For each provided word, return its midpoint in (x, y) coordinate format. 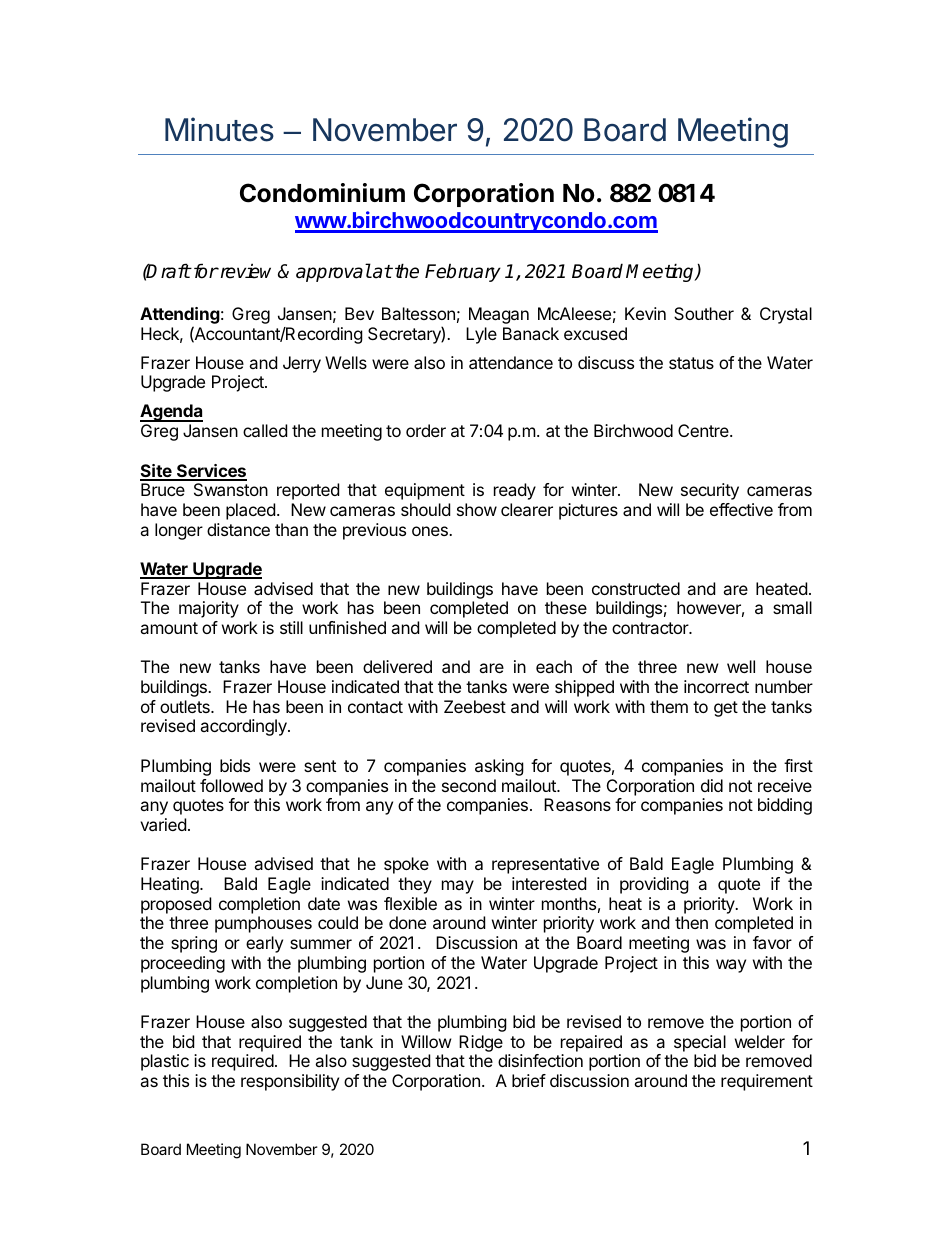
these (566, 607)
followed (231, 785)
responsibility (290, 1082)
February (463, 272)
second (469, 785)
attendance (511, 362)
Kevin (645, 313)
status (691, 363)
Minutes (219, 129)
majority (209, 609)
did (712, 785)
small (792, 607)
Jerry (302, 364)
